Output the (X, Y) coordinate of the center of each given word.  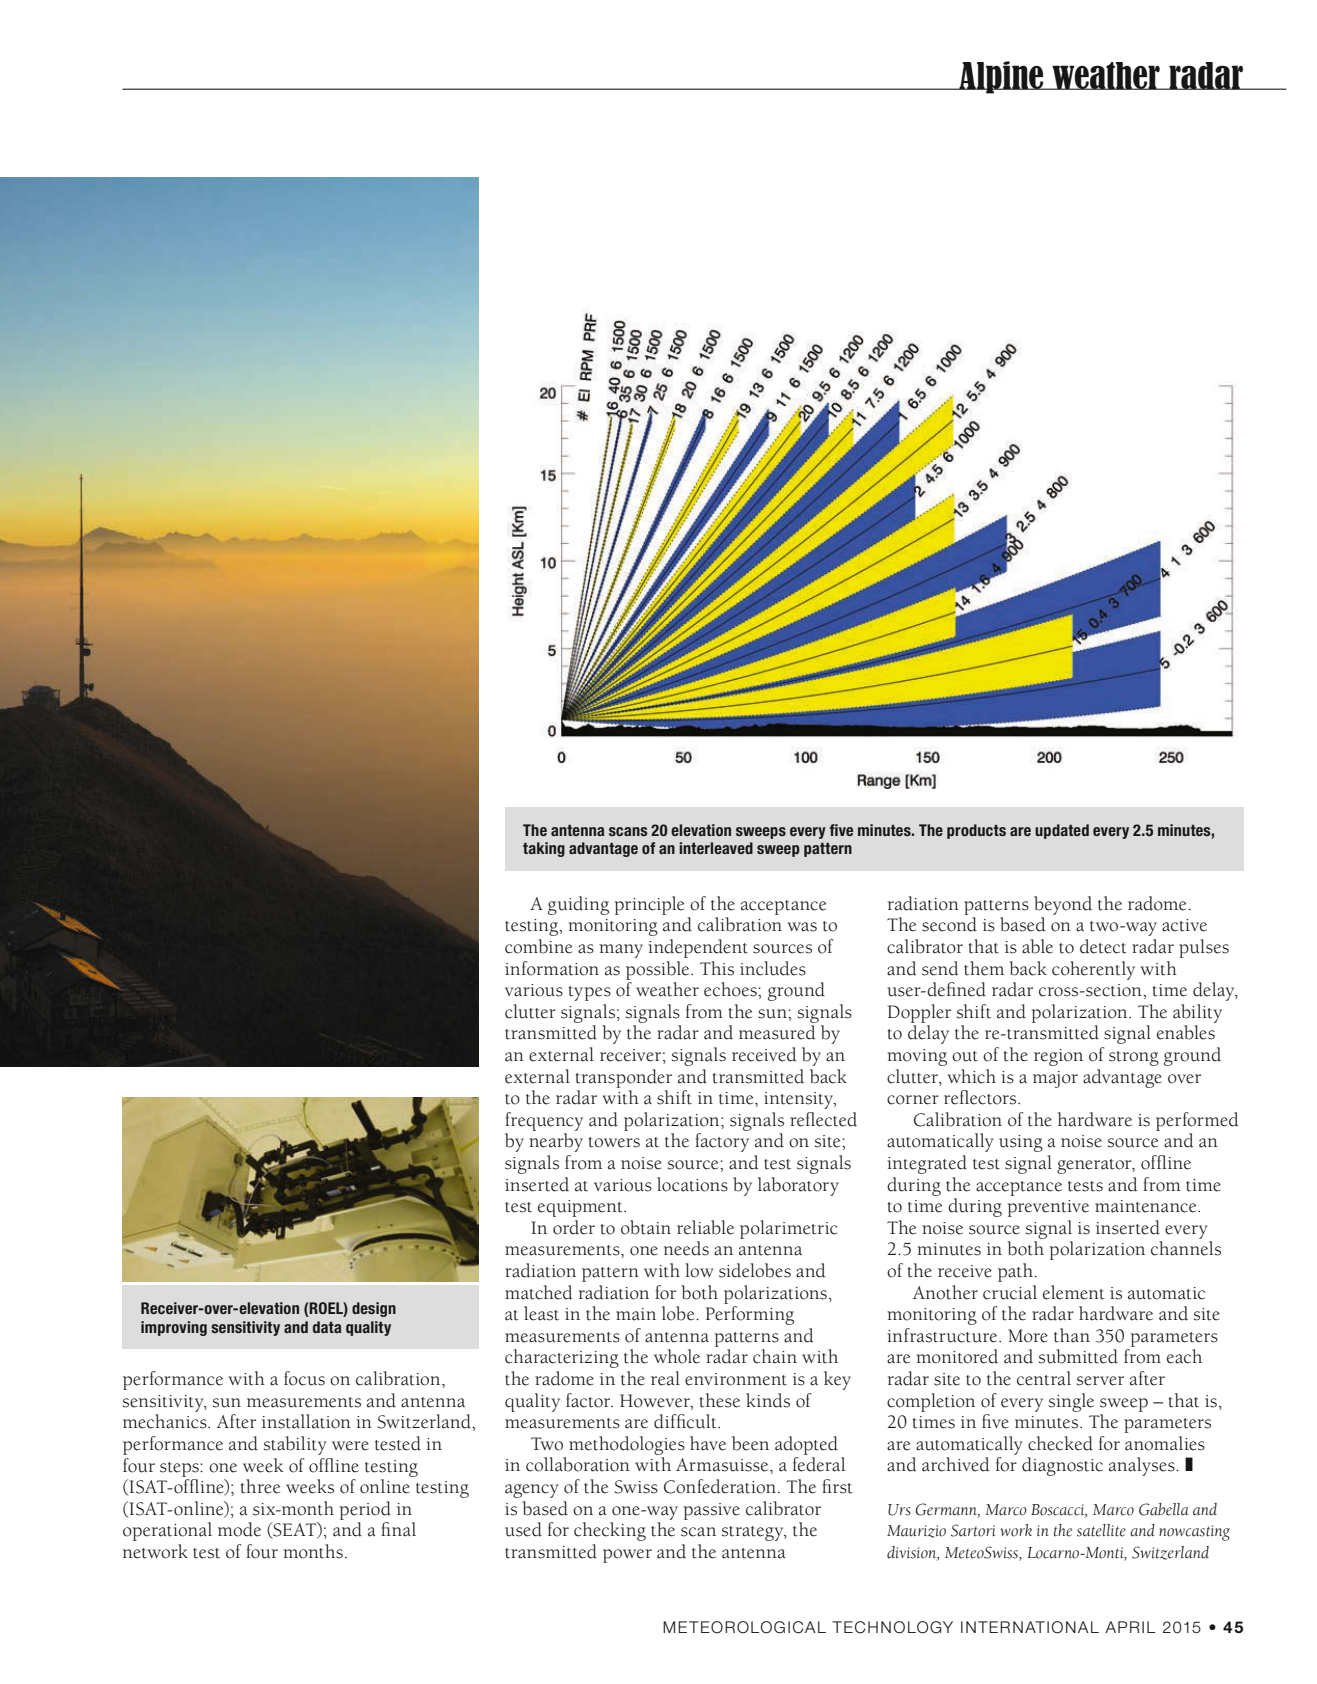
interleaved (716, 848)
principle (649, 905)
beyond (1063, 905)
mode (239, 1529)
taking (544, 849)
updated (1062, 831)
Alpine (1001, 77)
